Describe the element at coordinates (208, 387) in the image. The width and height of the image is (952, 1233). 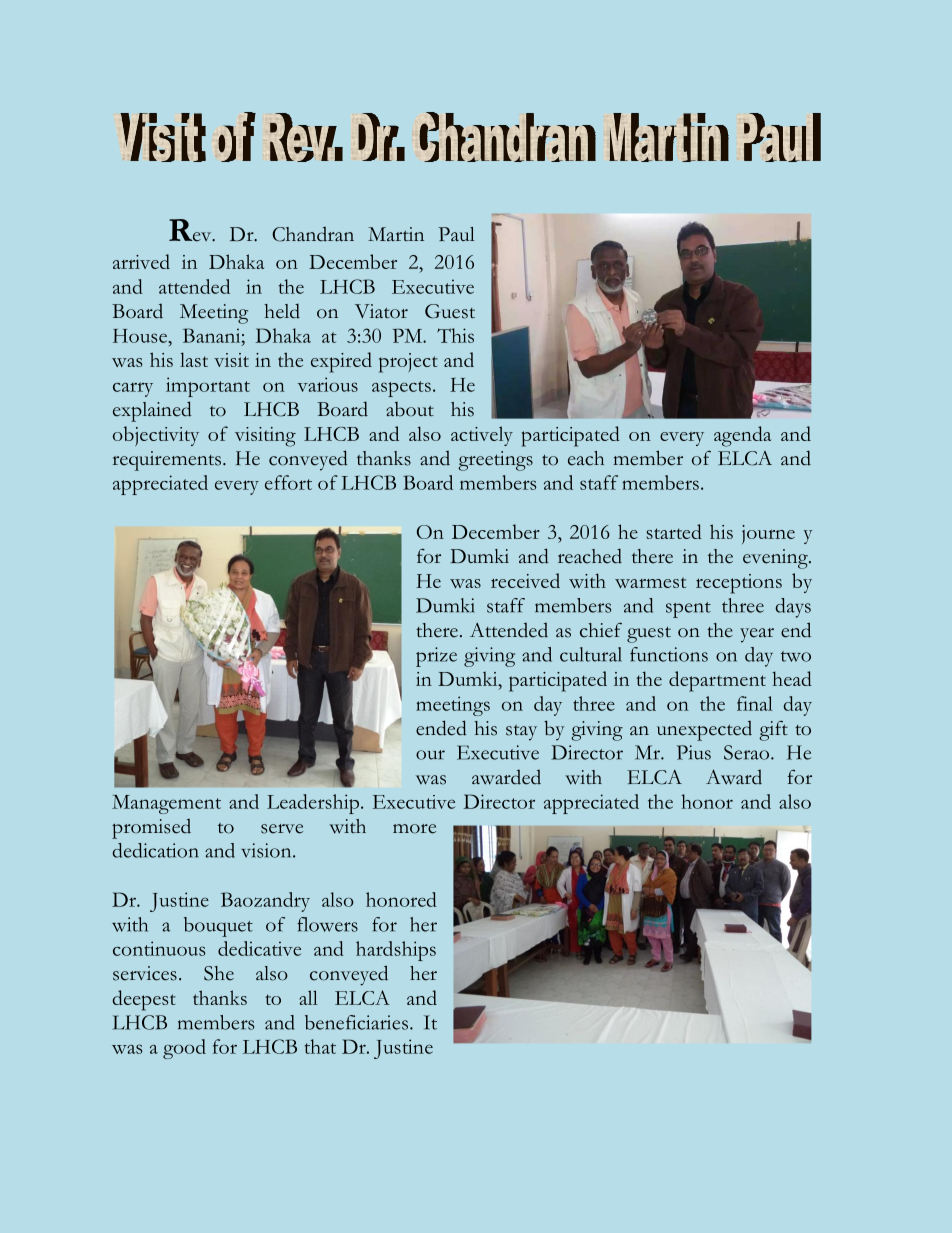
I see `important` at that location.
